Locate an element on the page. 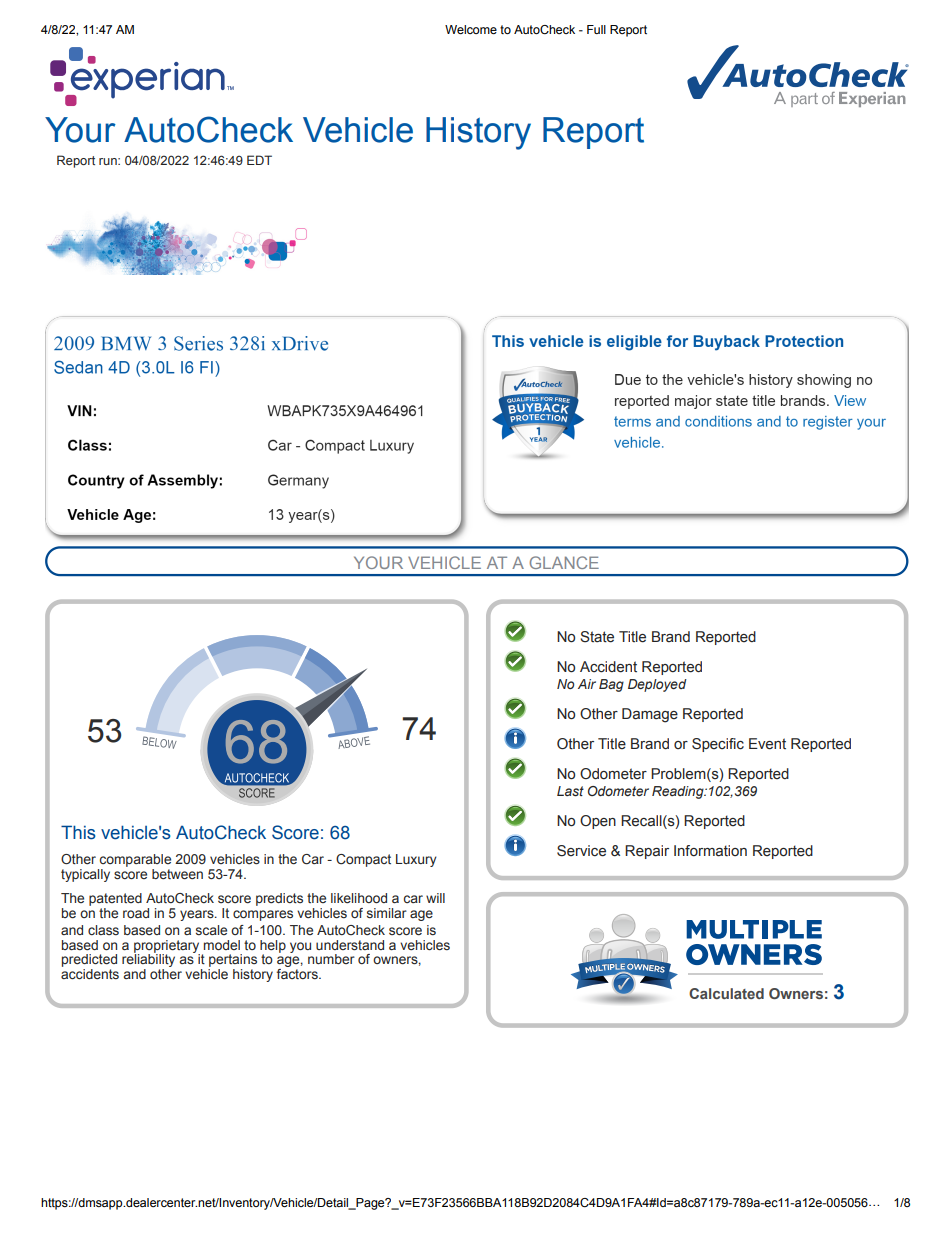  Specific is located at coordinates (718, 745).
